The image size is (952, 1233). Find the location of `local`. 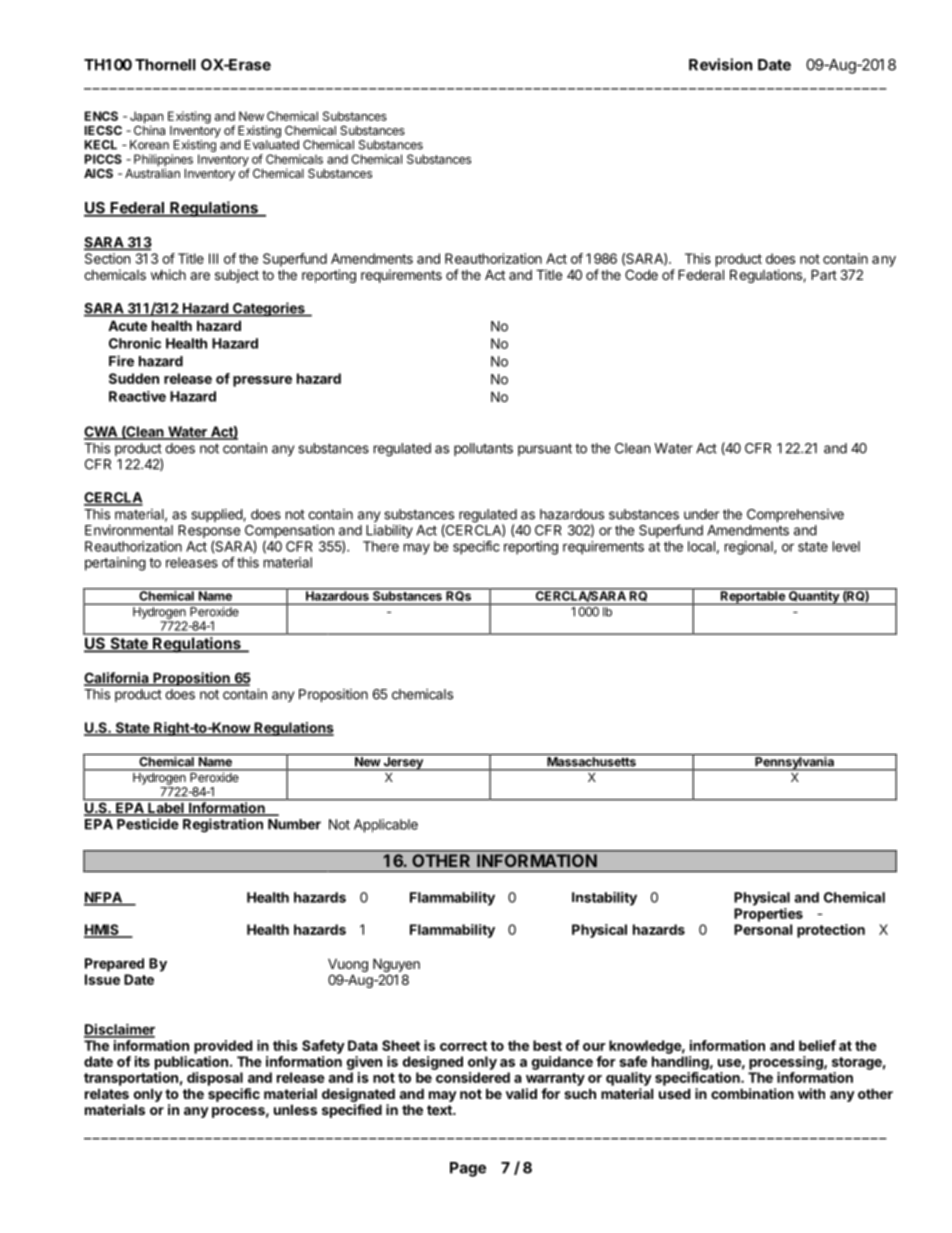

local is located at coordinates (701, 546).
